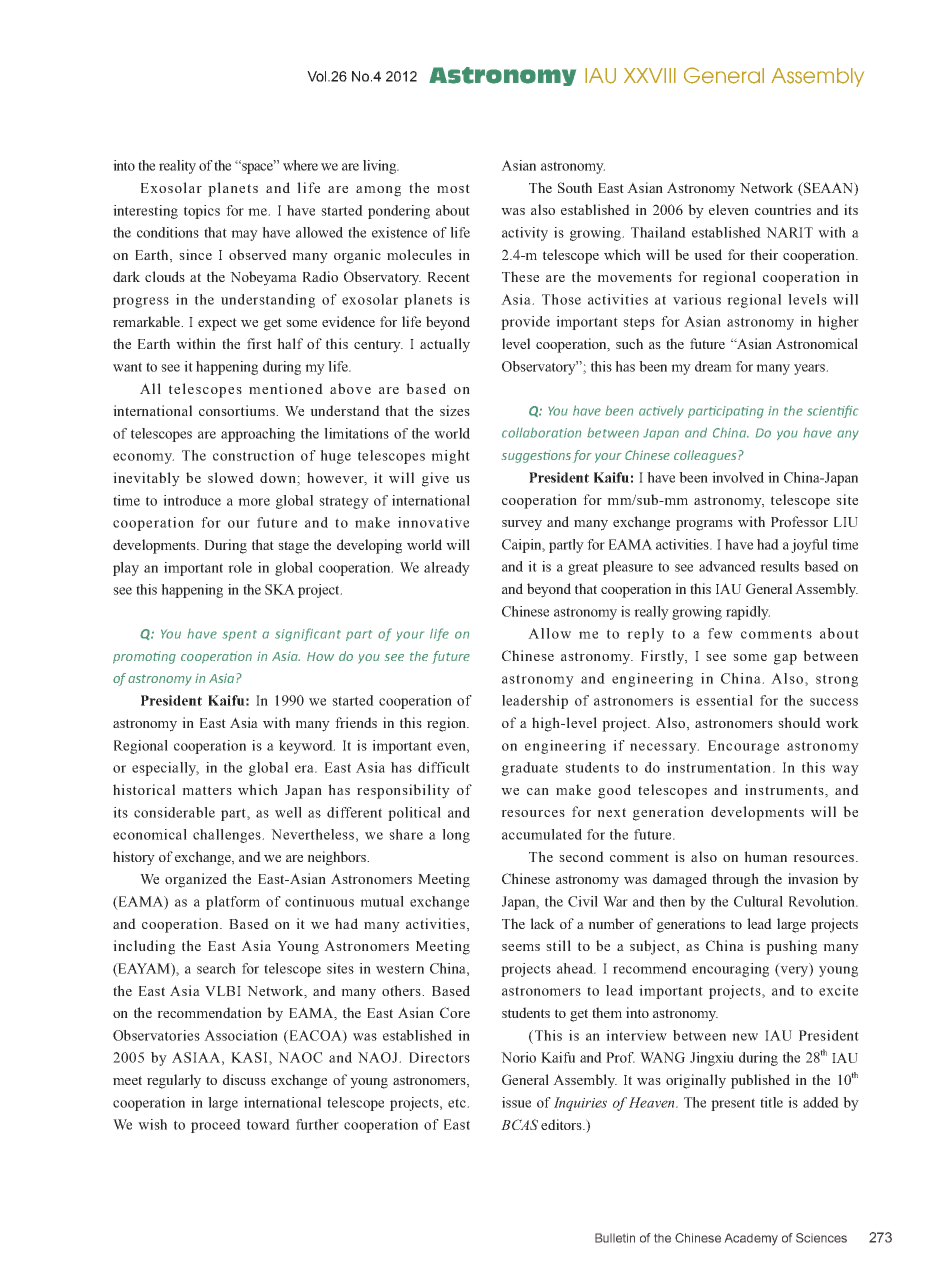  Describe the element at coordinates (519, 1124) in the screenshot. I see `BCAS` at that location.
